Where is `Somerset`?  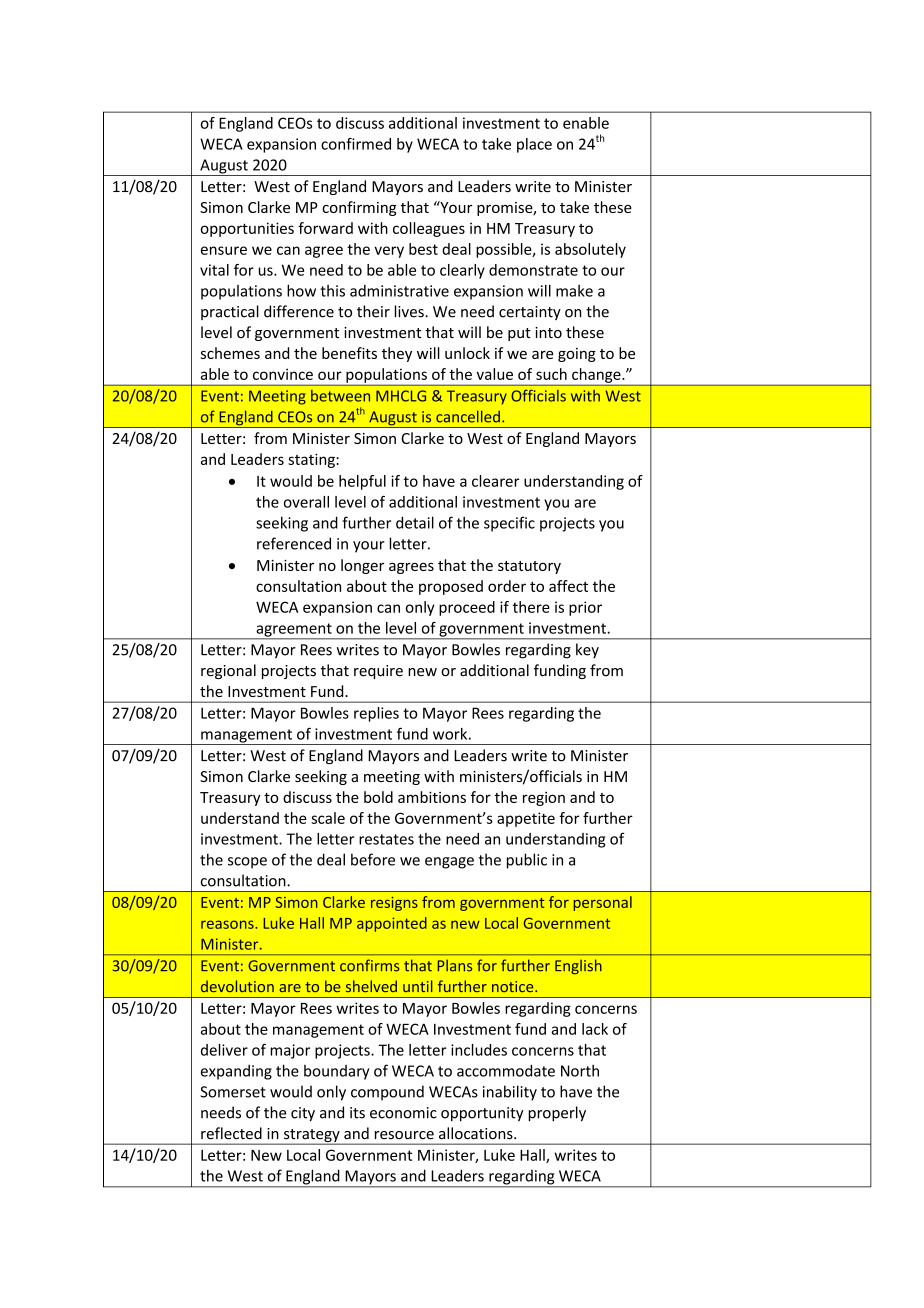 Somerset is located at coordinates (233, 1092).
